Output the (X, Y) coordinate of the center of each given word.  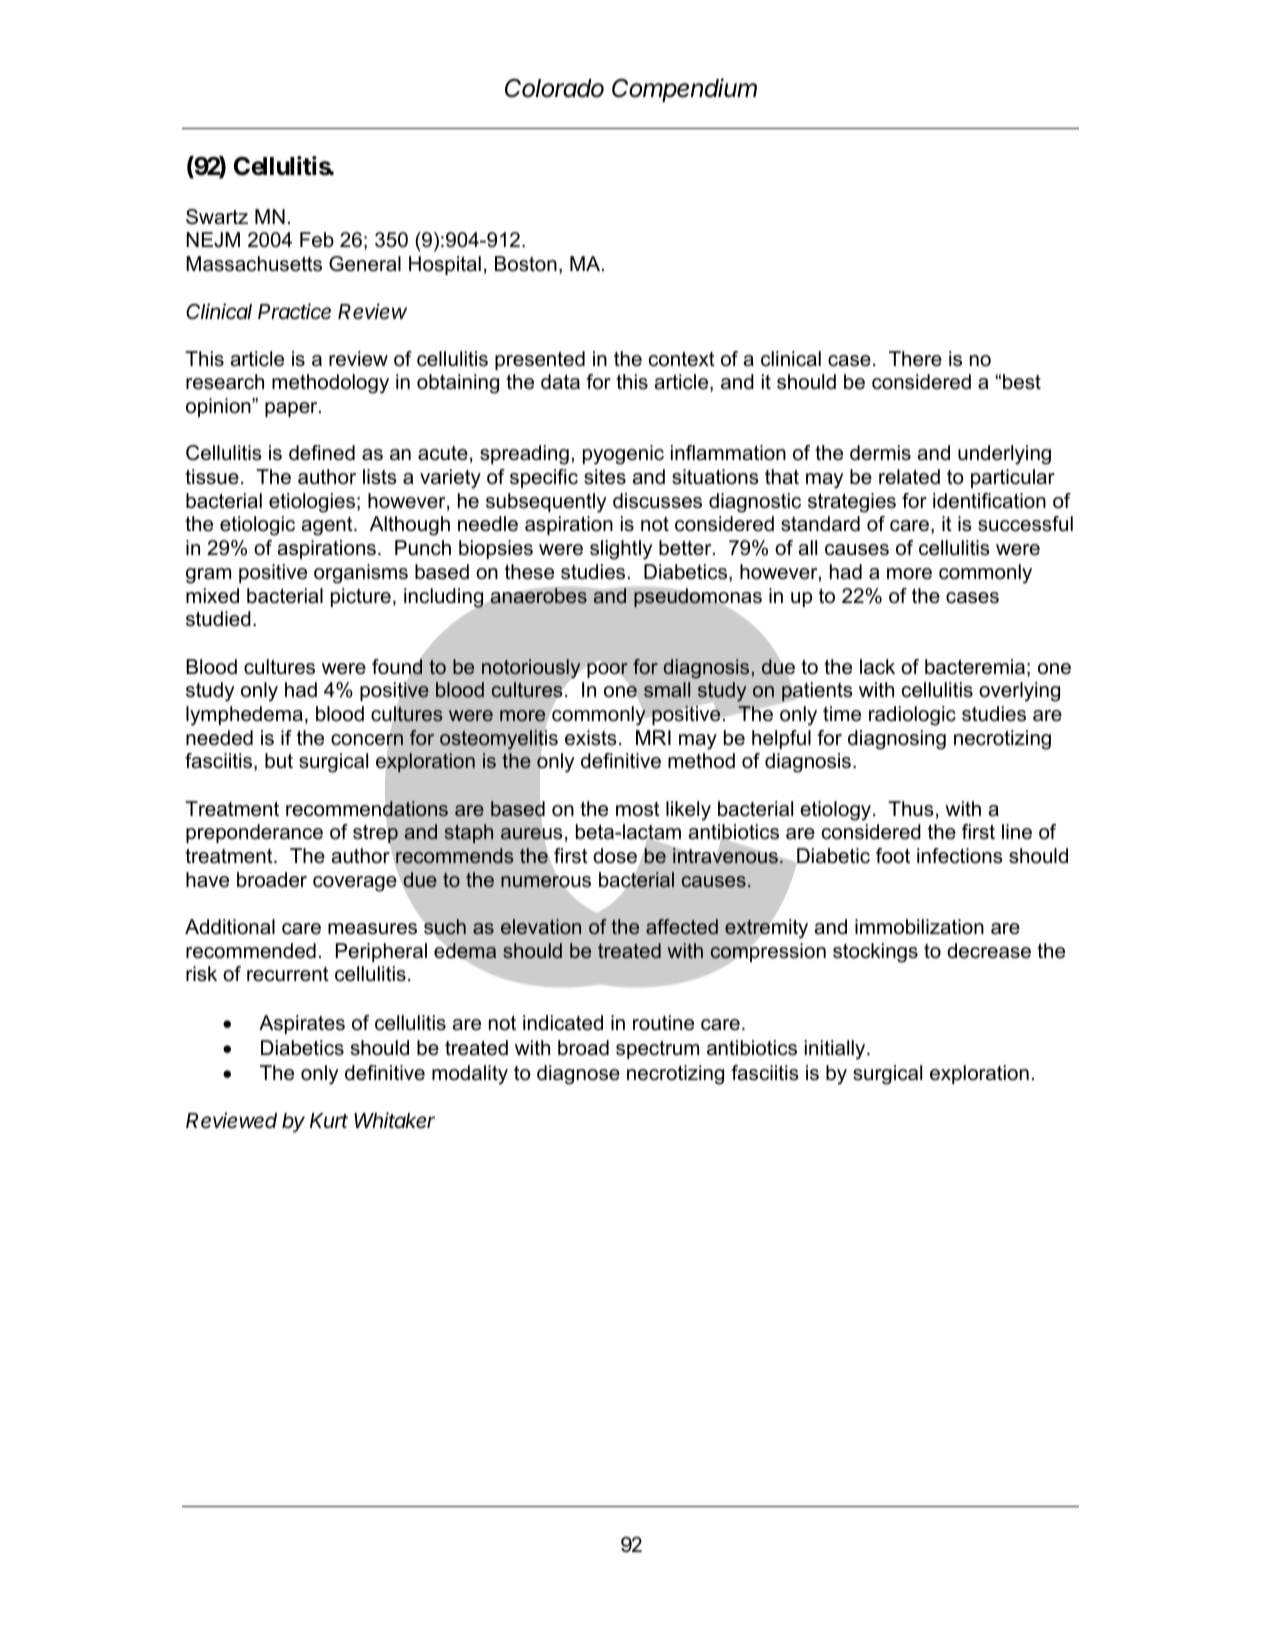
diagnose (578, 1075)
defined (322, 453)
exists (591, 738)
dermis (880, 453)
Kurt (329, 1120)
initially (836, 1050)
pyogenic (623, 455)
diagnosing (897, 740)
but (279, 761)
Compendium (684, 90)
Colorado (554, 88)
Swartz (217, 217)
